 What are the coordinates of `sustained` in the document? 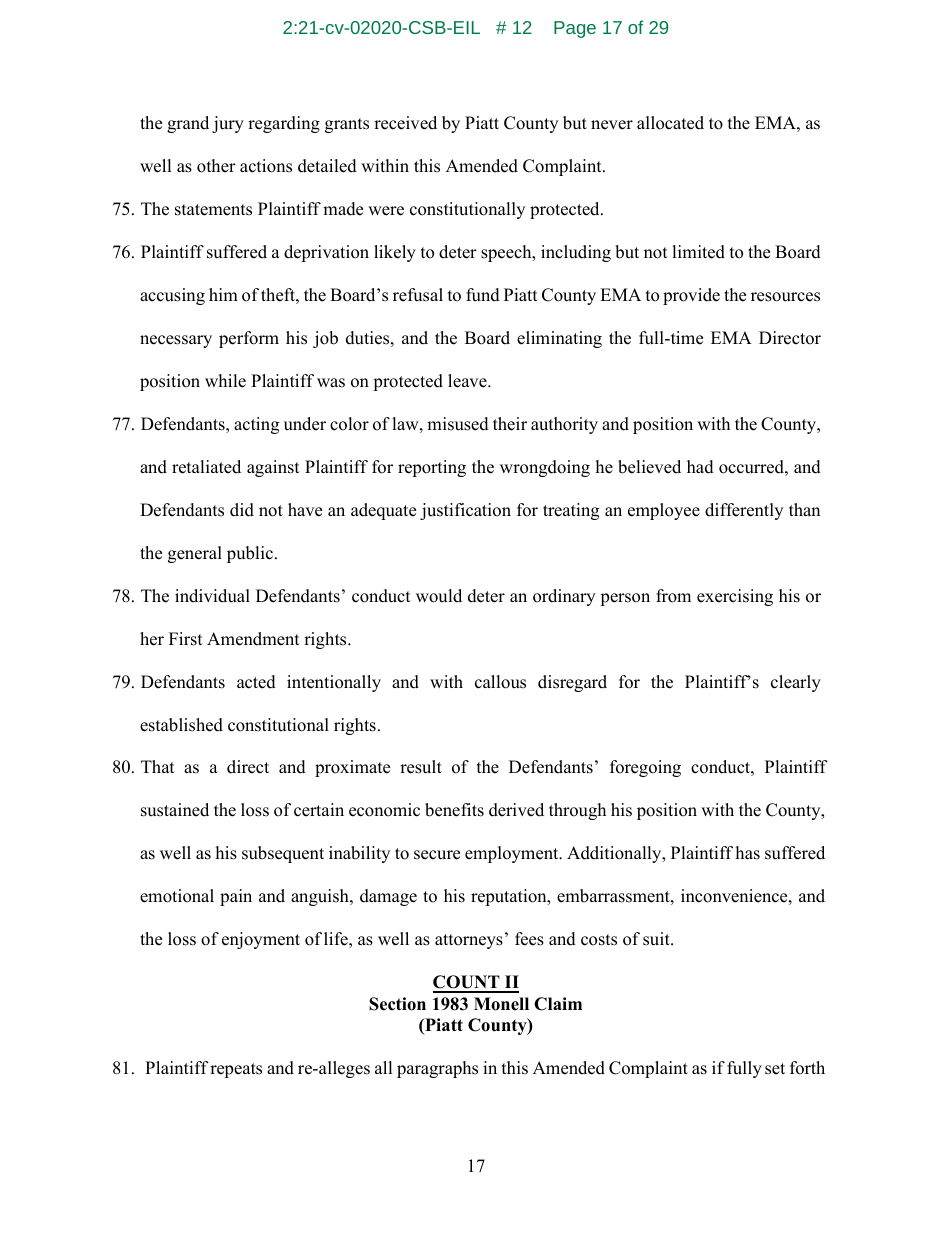 It's located at (175, 810).
